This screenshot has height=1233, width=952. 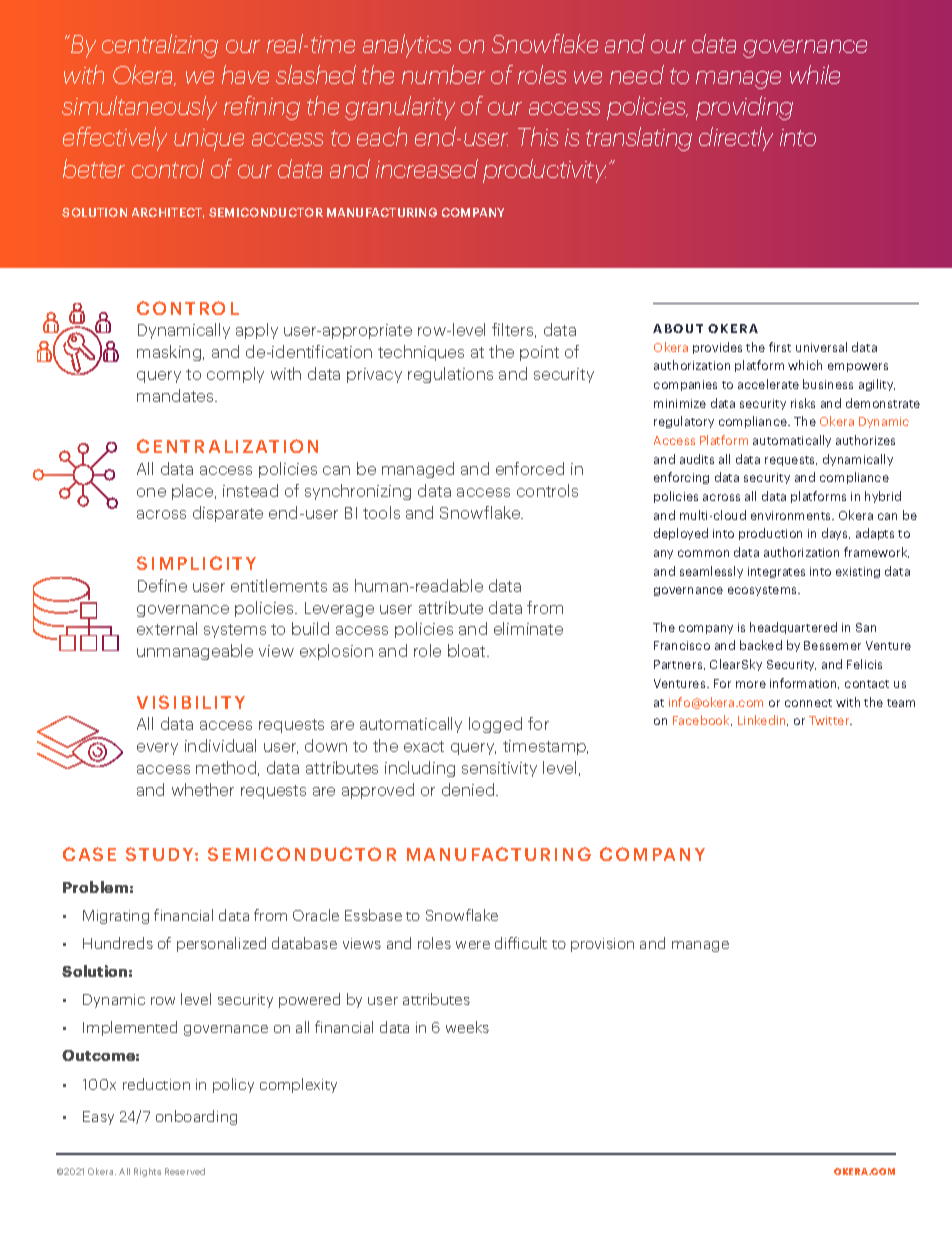 I want to click on Twitter, so click(x=830, y=720).
